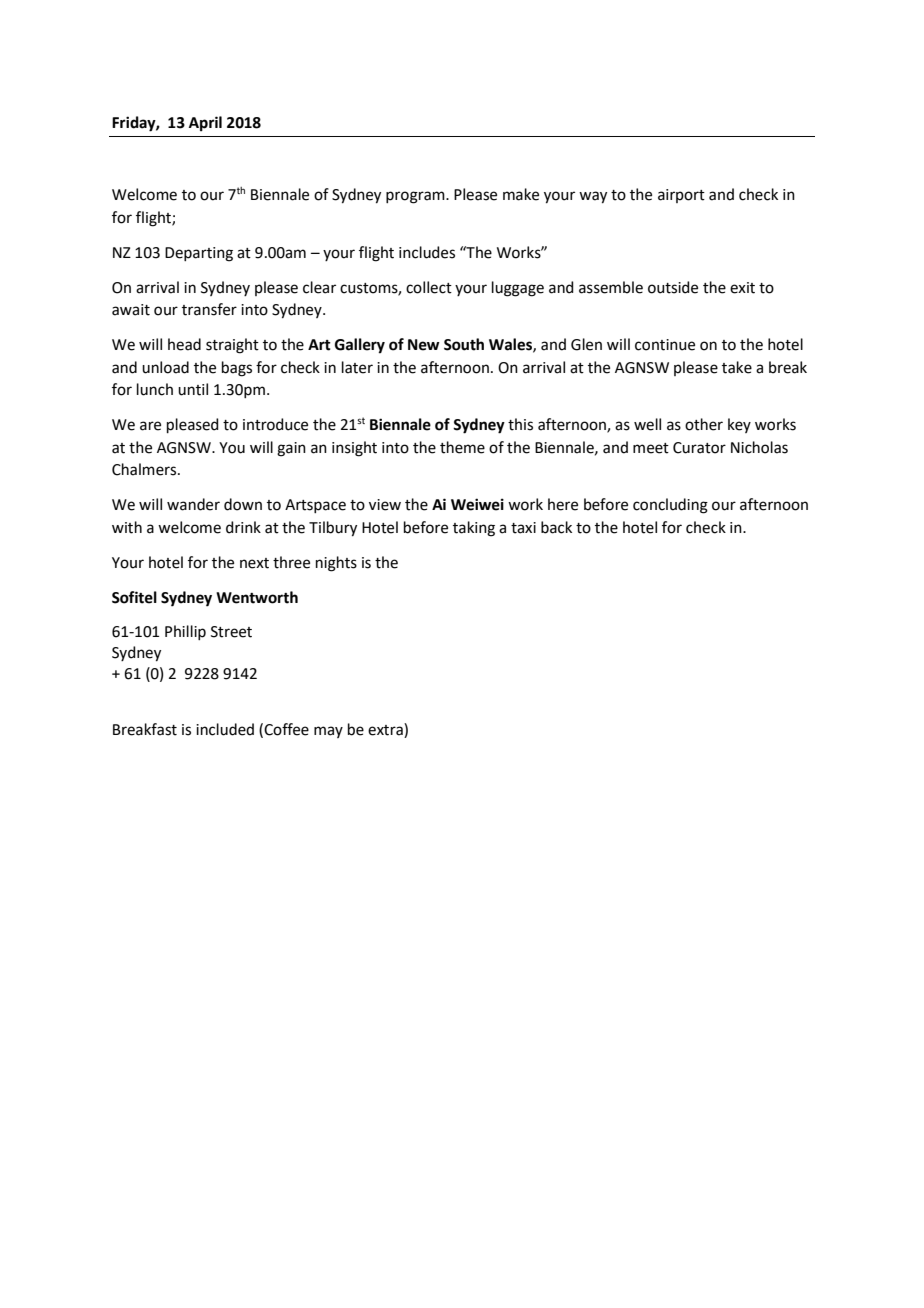 The height and width of the screenshot is (1308, 924). What do you see at coordinates (704, 424) in the screenshot?
I see `other` at bounding box center [704, 424].
